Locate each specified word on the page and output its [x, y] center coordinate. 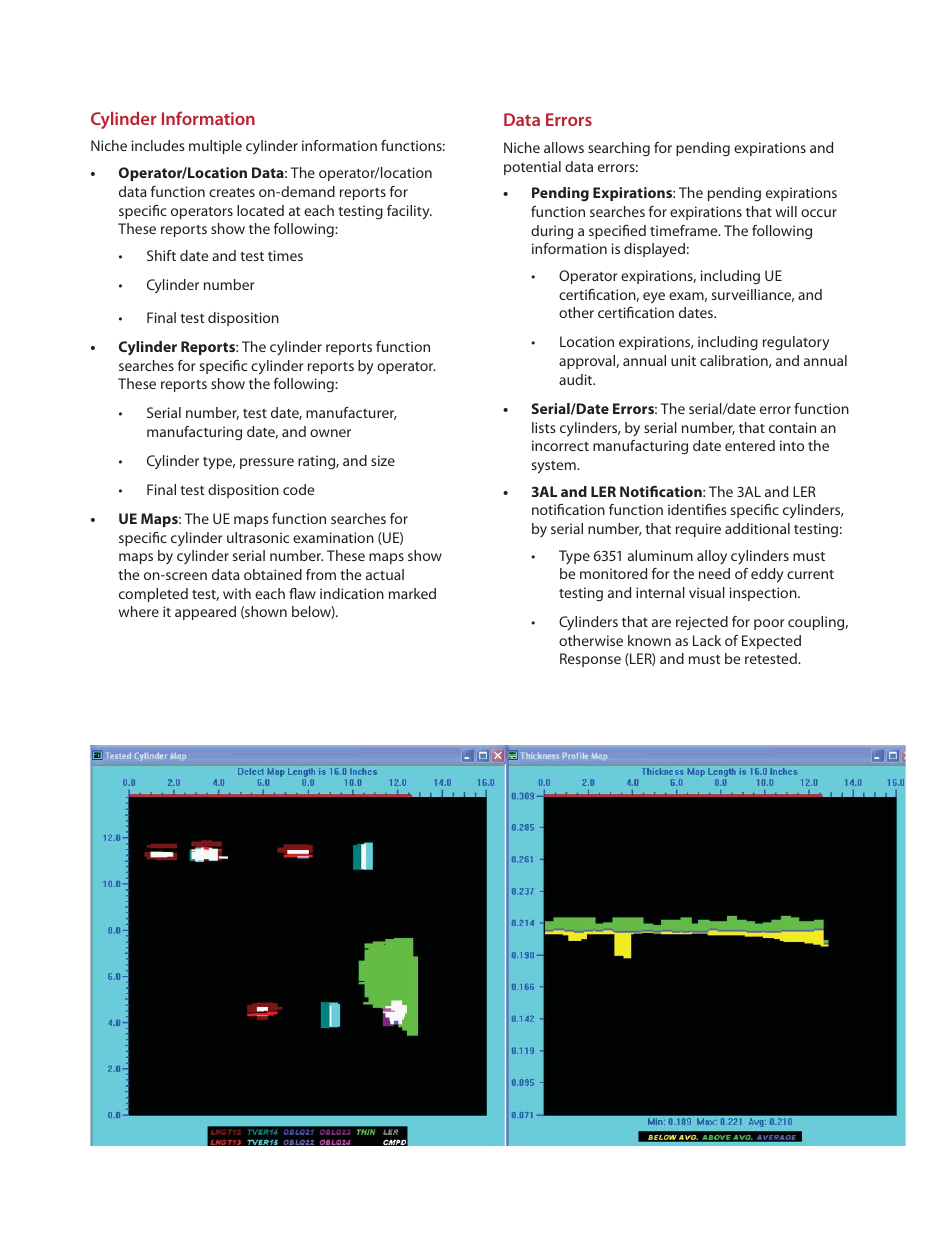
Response [590, 660]
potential [532, 168]
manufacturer [351, 413]
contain [792, 427]
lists [544, 427]
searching [619, 149]
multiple [215, 147]
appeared [205, 613]
